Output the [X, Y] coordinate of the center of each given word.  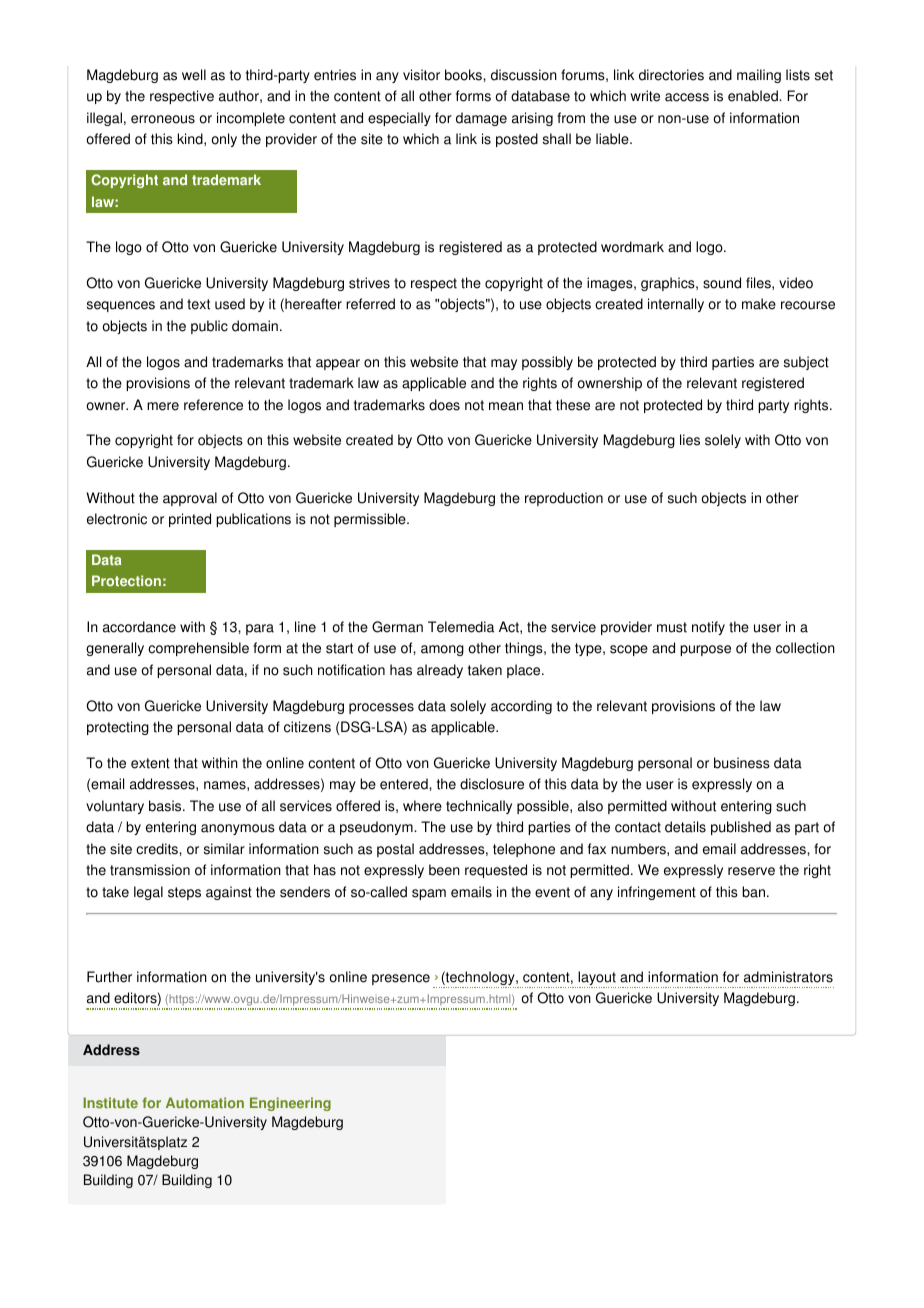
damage [481, 119]
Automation [205, 1102]
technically [479, 807]
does [444, 405]
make [759, 304]
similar [224, 849]
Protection [126, 580]
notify [708, 628]
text [198, 304]
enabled [754, 96]
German [397, 627]
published [741, 828]
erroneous [163, 119]
